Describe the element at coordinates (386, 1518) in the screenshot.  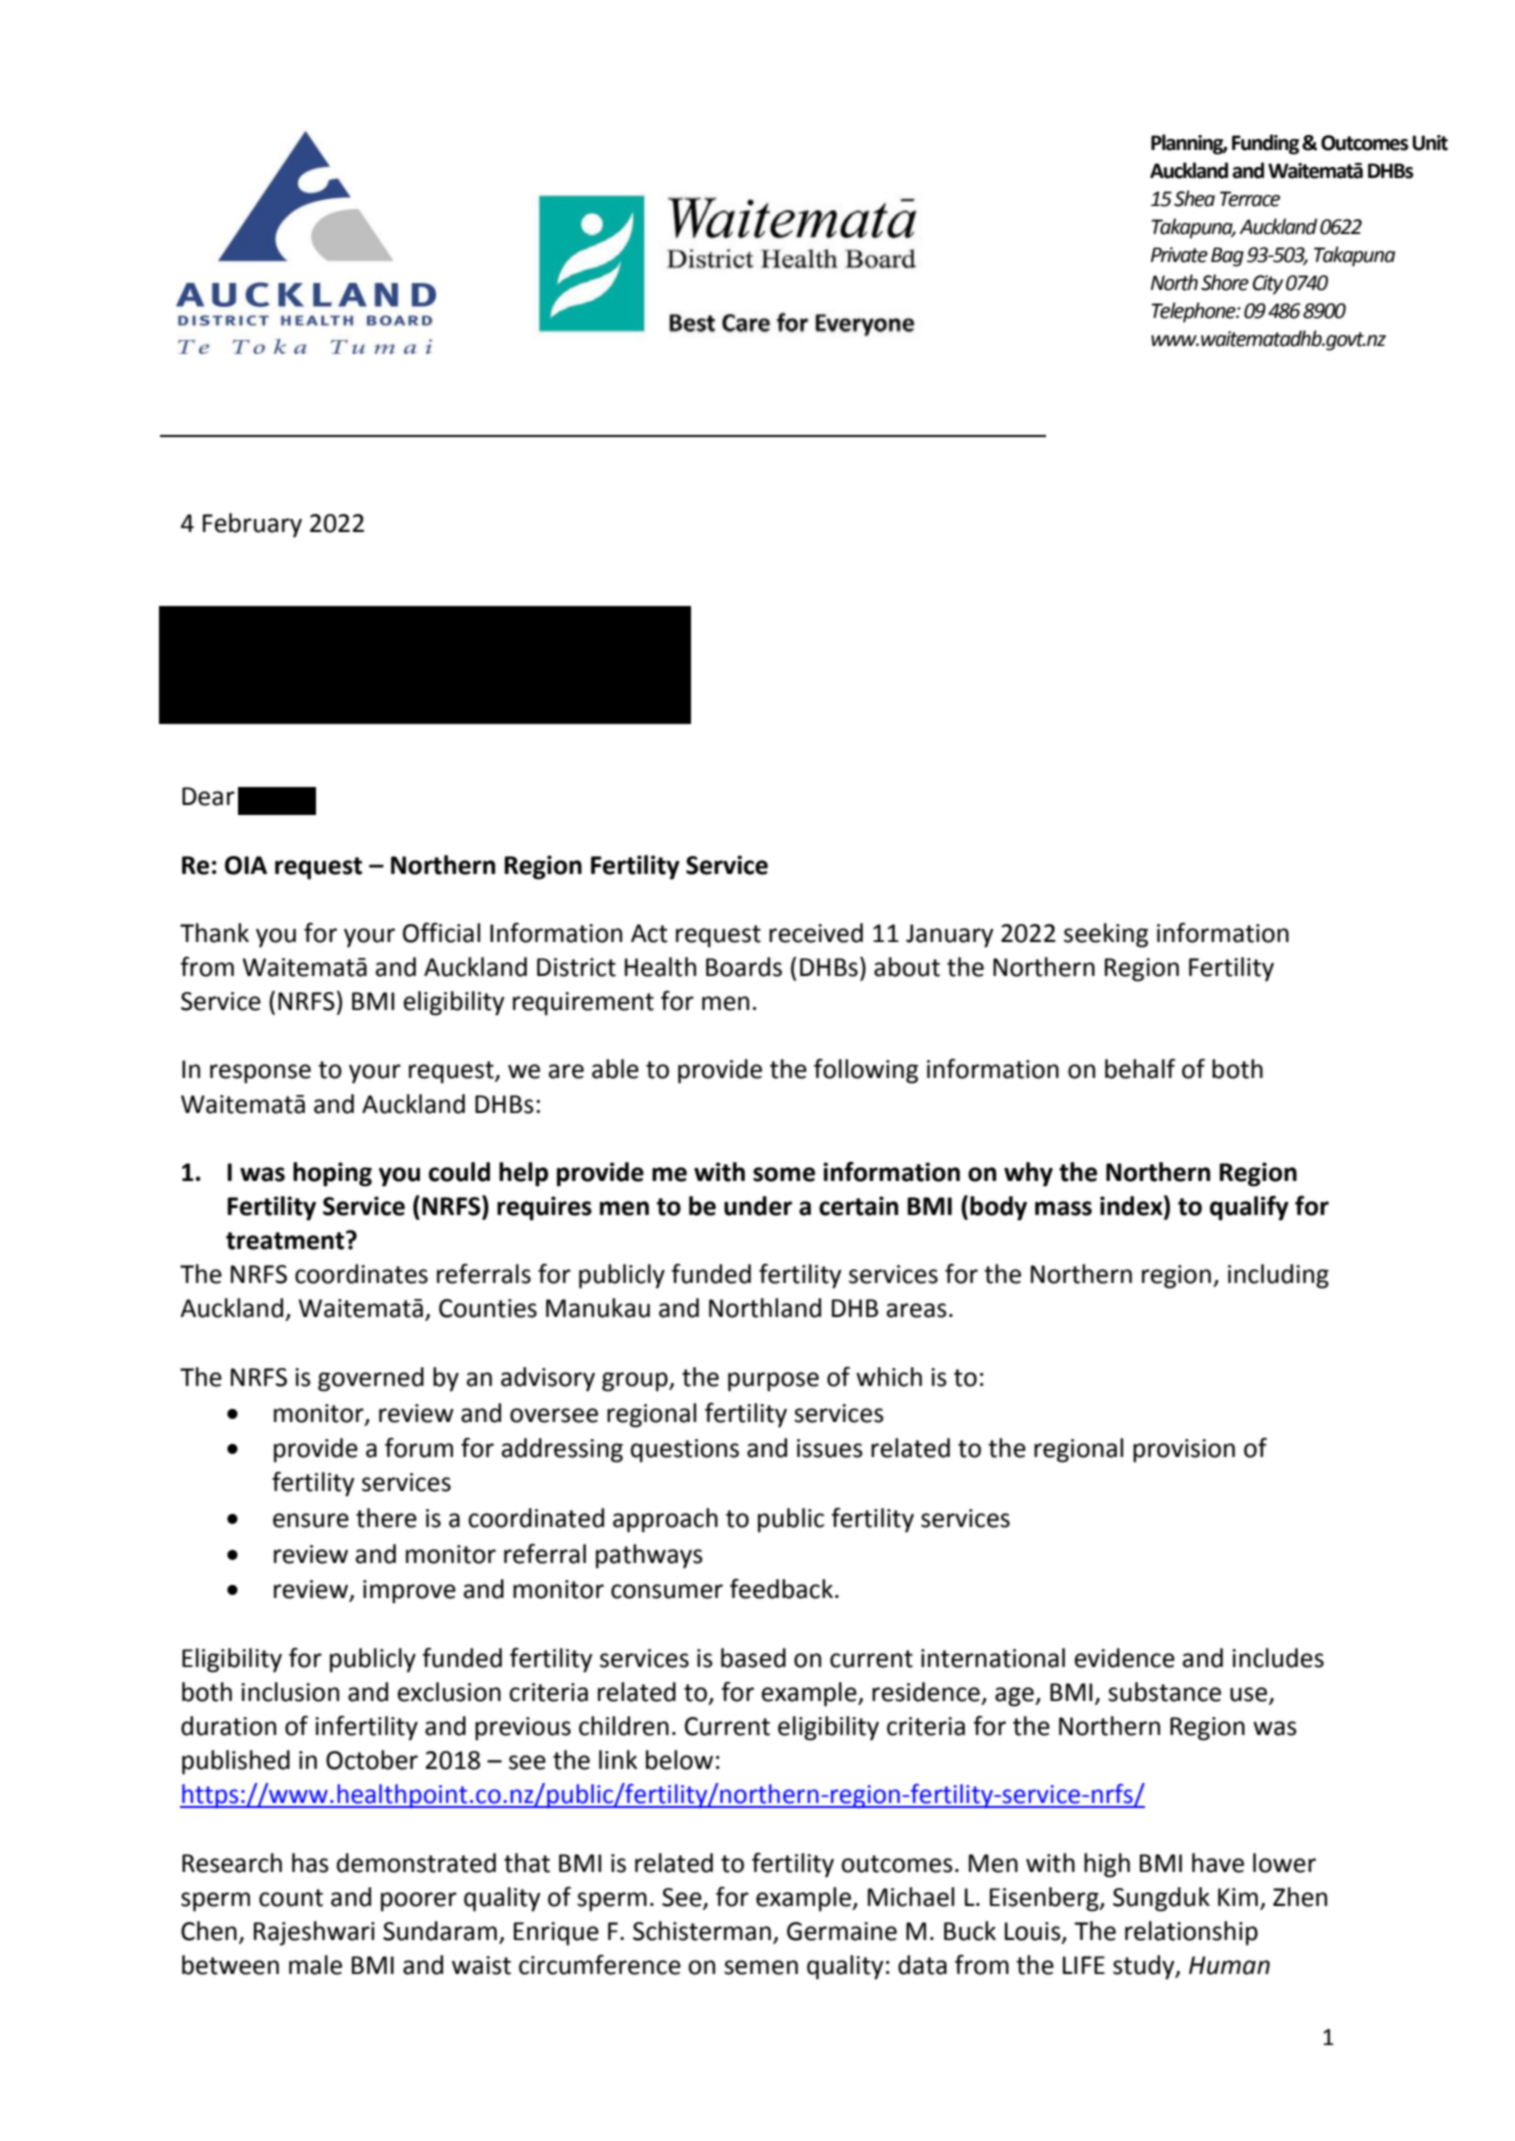
I see `there` at that location.
